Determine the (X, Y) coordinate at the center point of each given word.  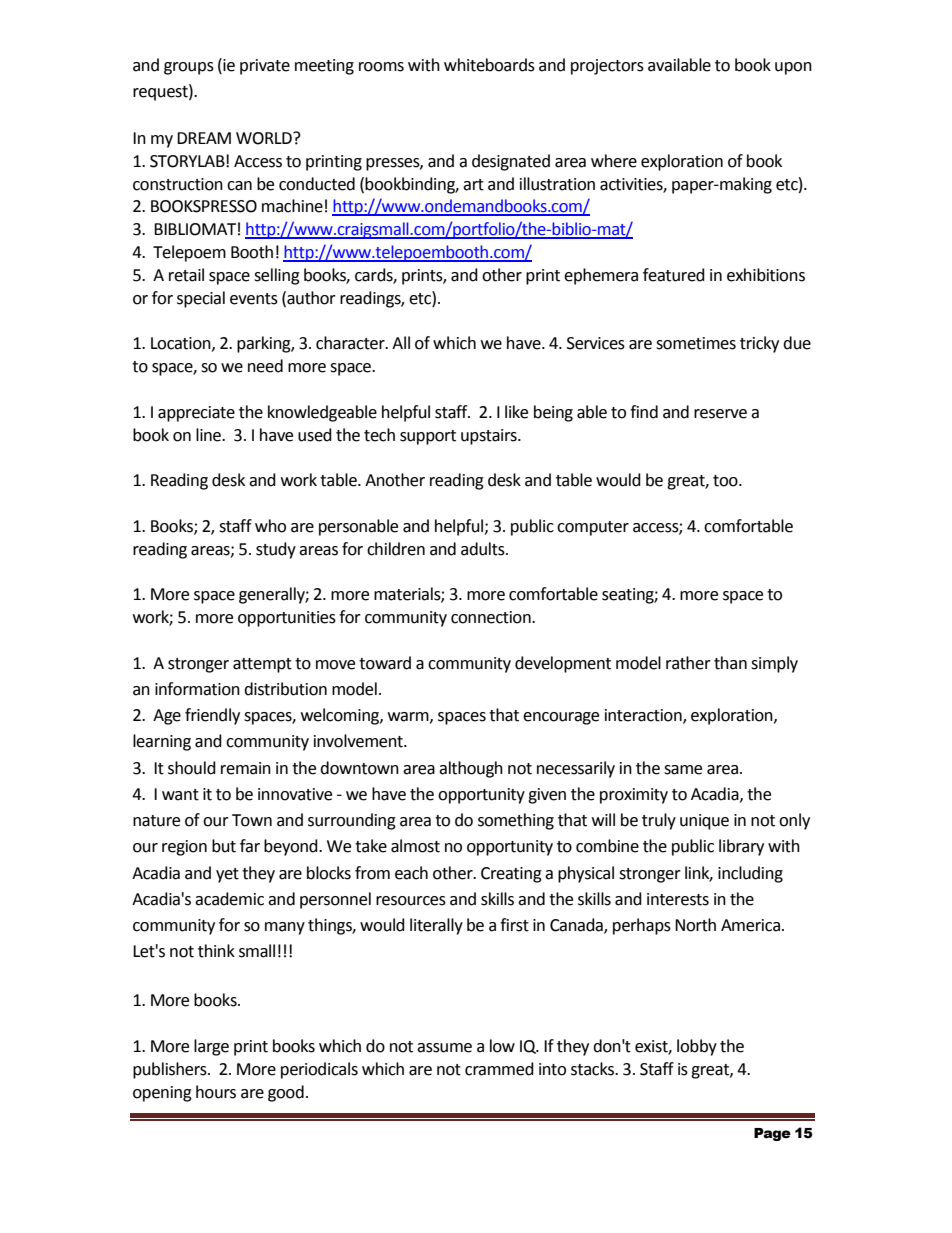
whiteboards (489, 65)
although (471, 769)
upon (793, 68)
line (210, 435)
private (265, 67)
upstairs (490, 437)
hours (216, 1092)
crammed (499, 1069)
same (683, 770)
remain (246, 768)
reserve (720, 414)
